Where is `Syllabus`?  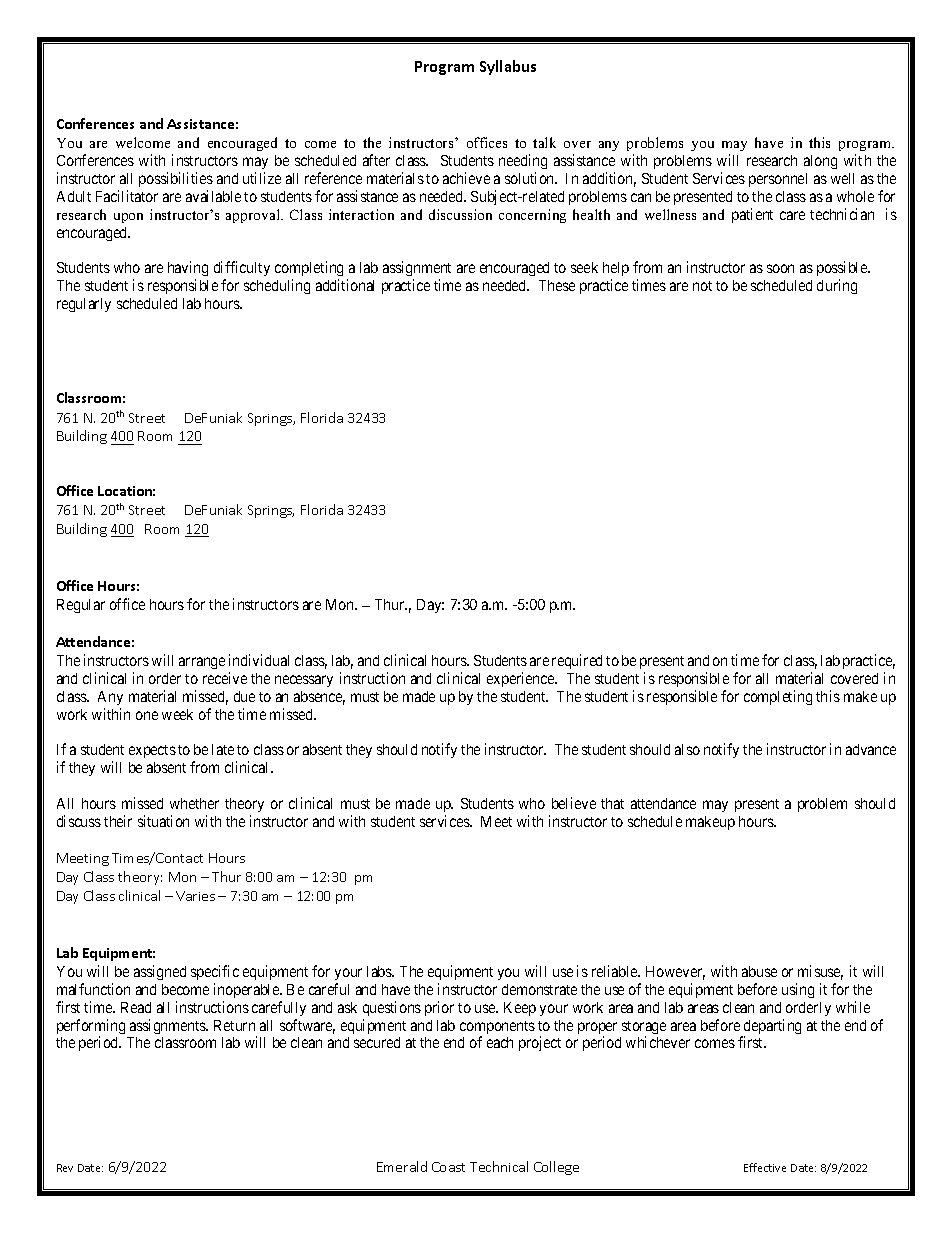 Syllabus is located at coordinates (508, 67).
